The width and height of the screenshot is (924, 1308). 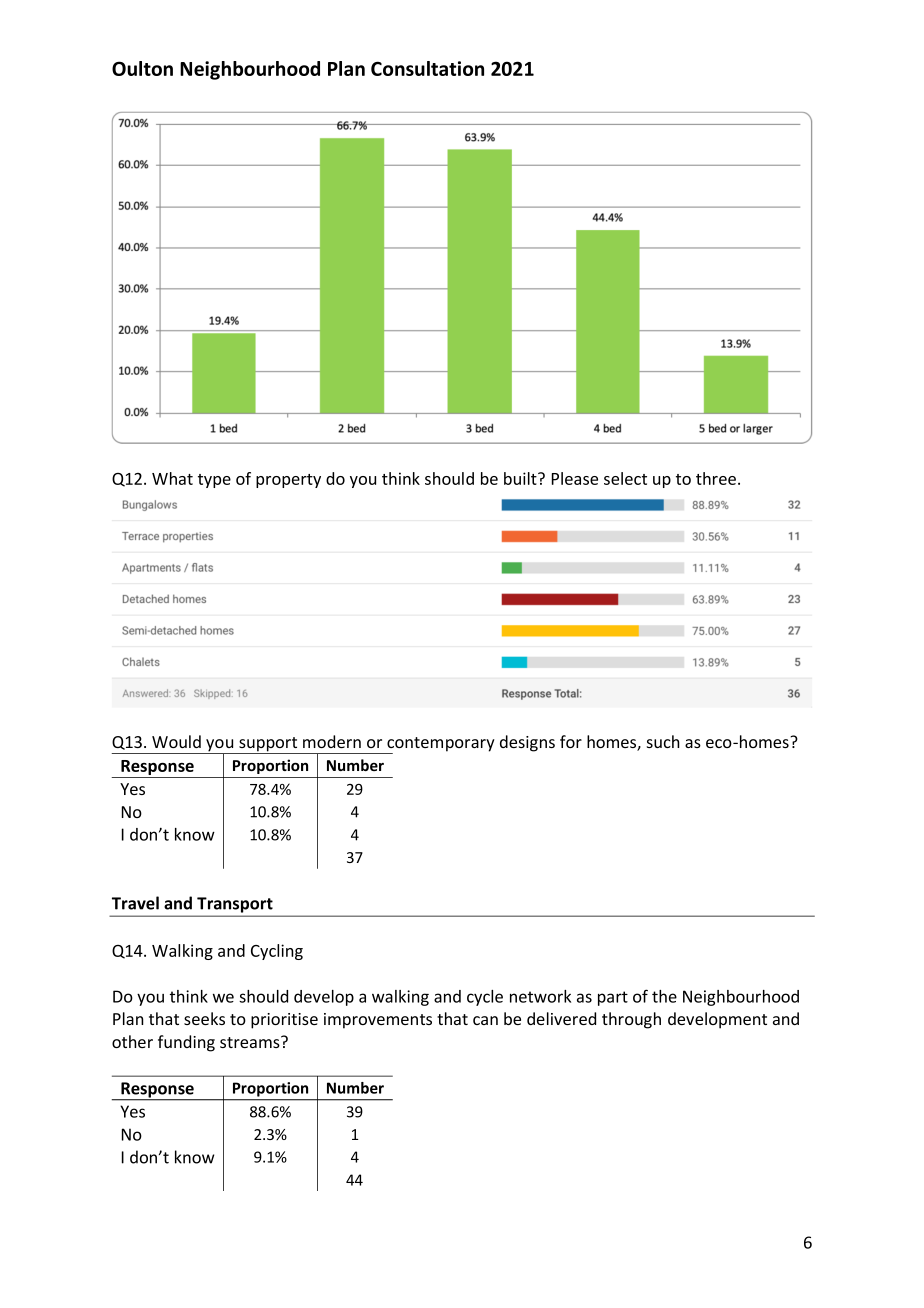 What do you see at coordinates (332, 741) in the screenshot?
I see `modern` at bounding box center [332, 741].
